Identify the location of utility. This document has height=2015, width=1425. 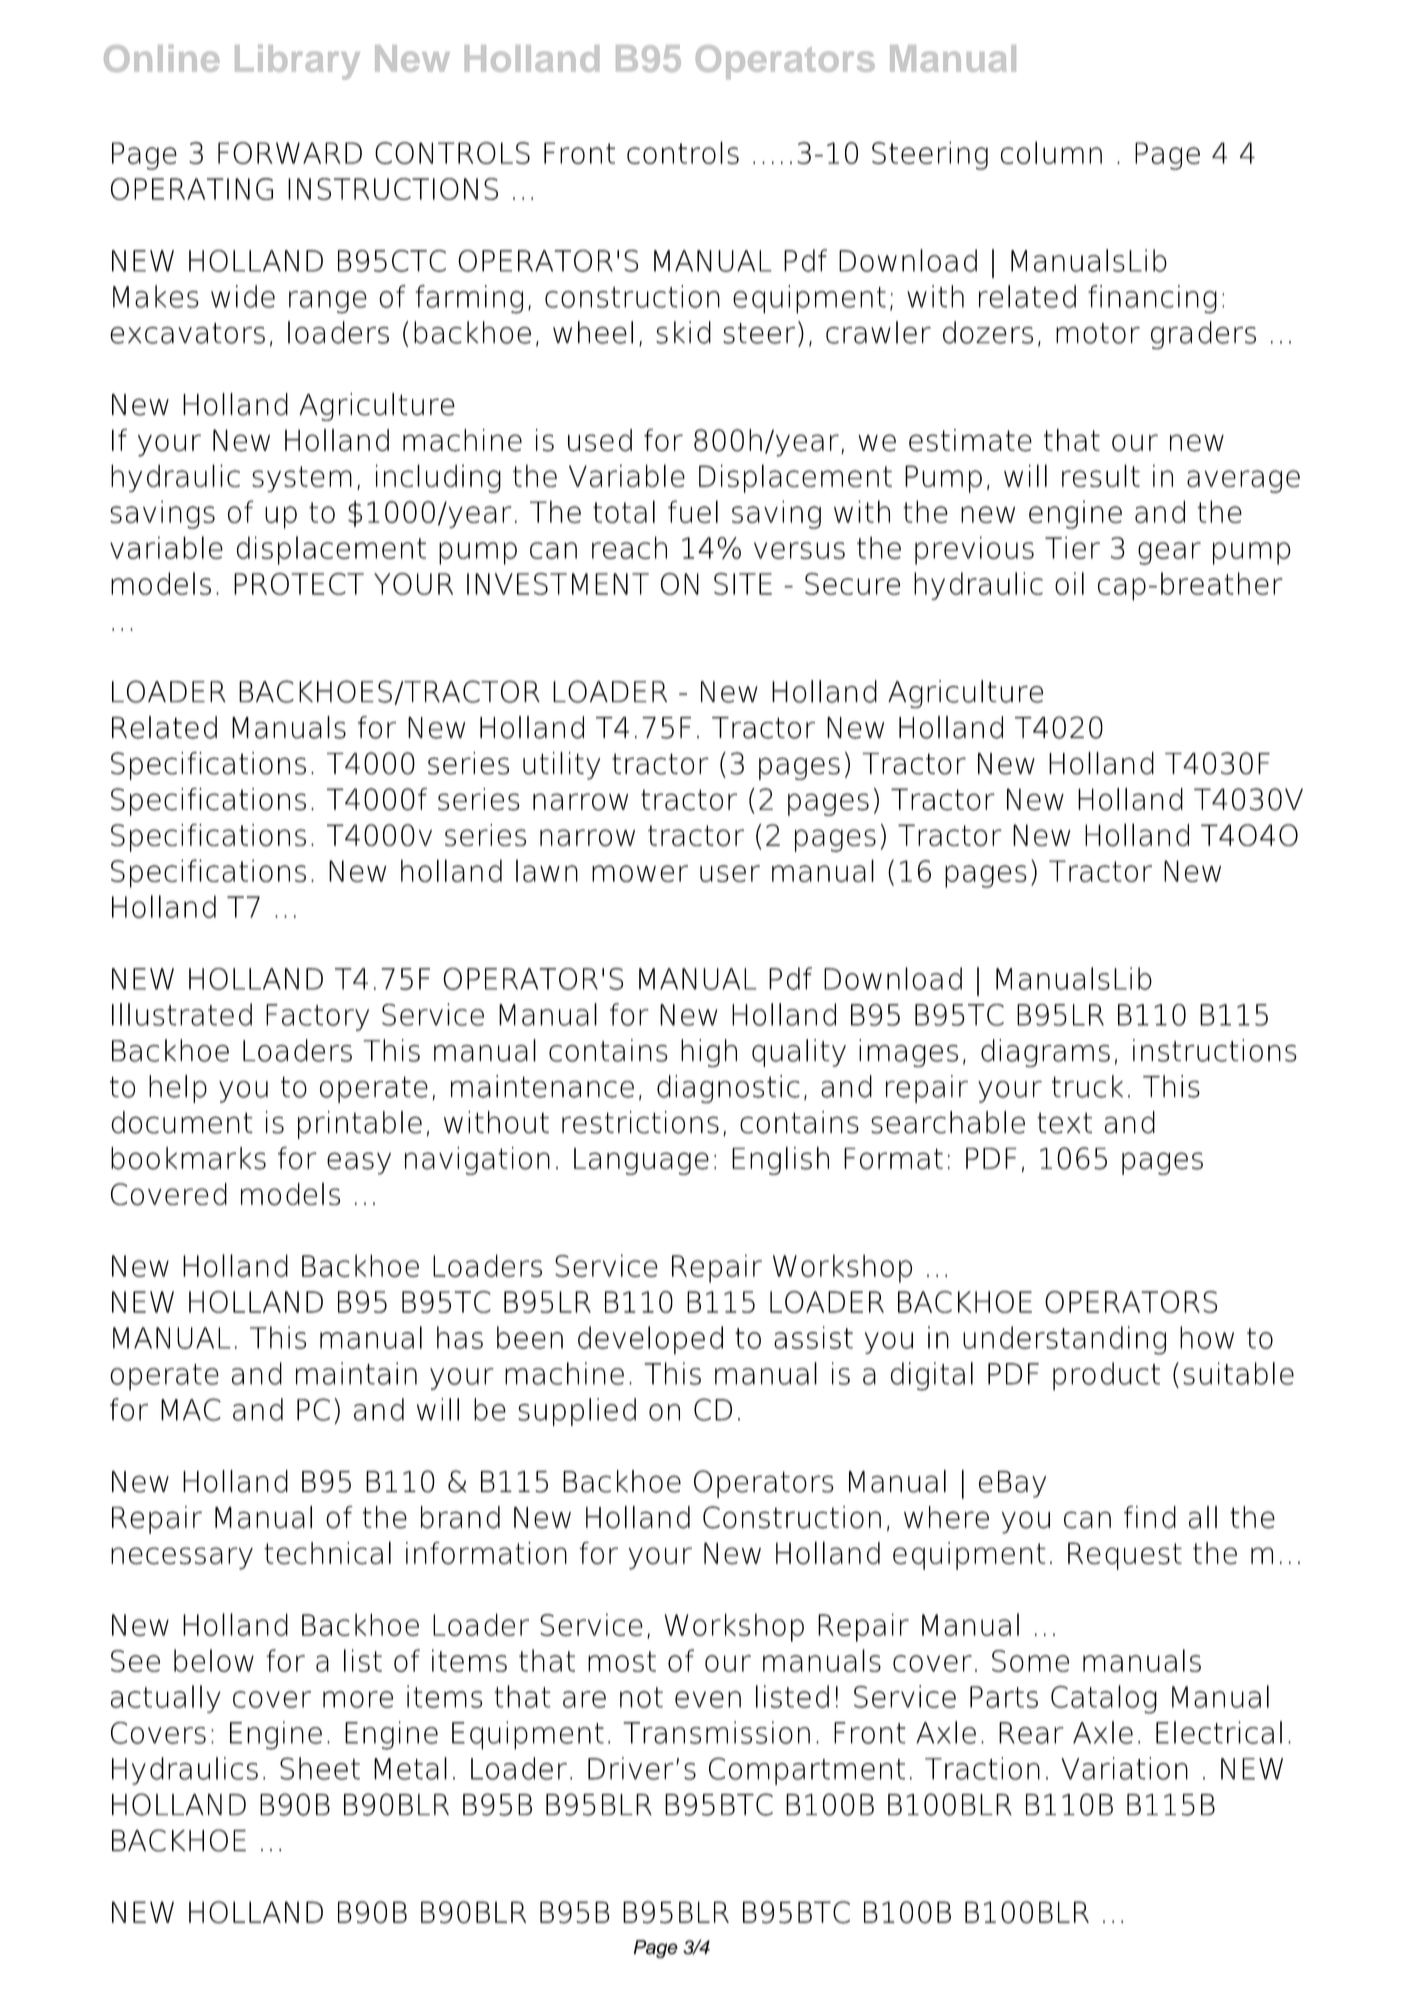
(561, 766).
